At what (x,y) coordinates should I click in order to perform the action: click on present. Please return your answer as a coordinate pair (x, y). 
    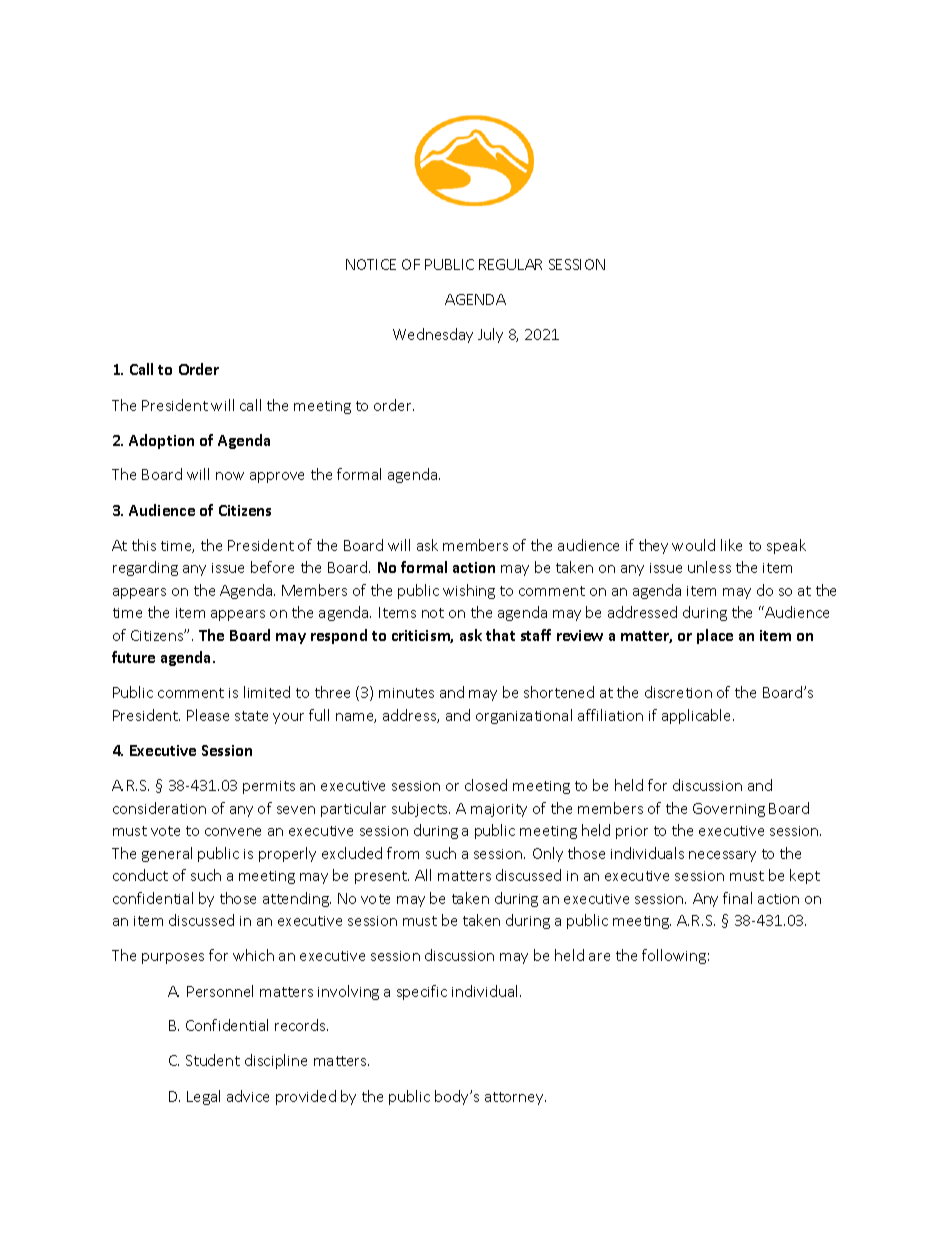
    Looking at the image, I should click on (382, 877).
